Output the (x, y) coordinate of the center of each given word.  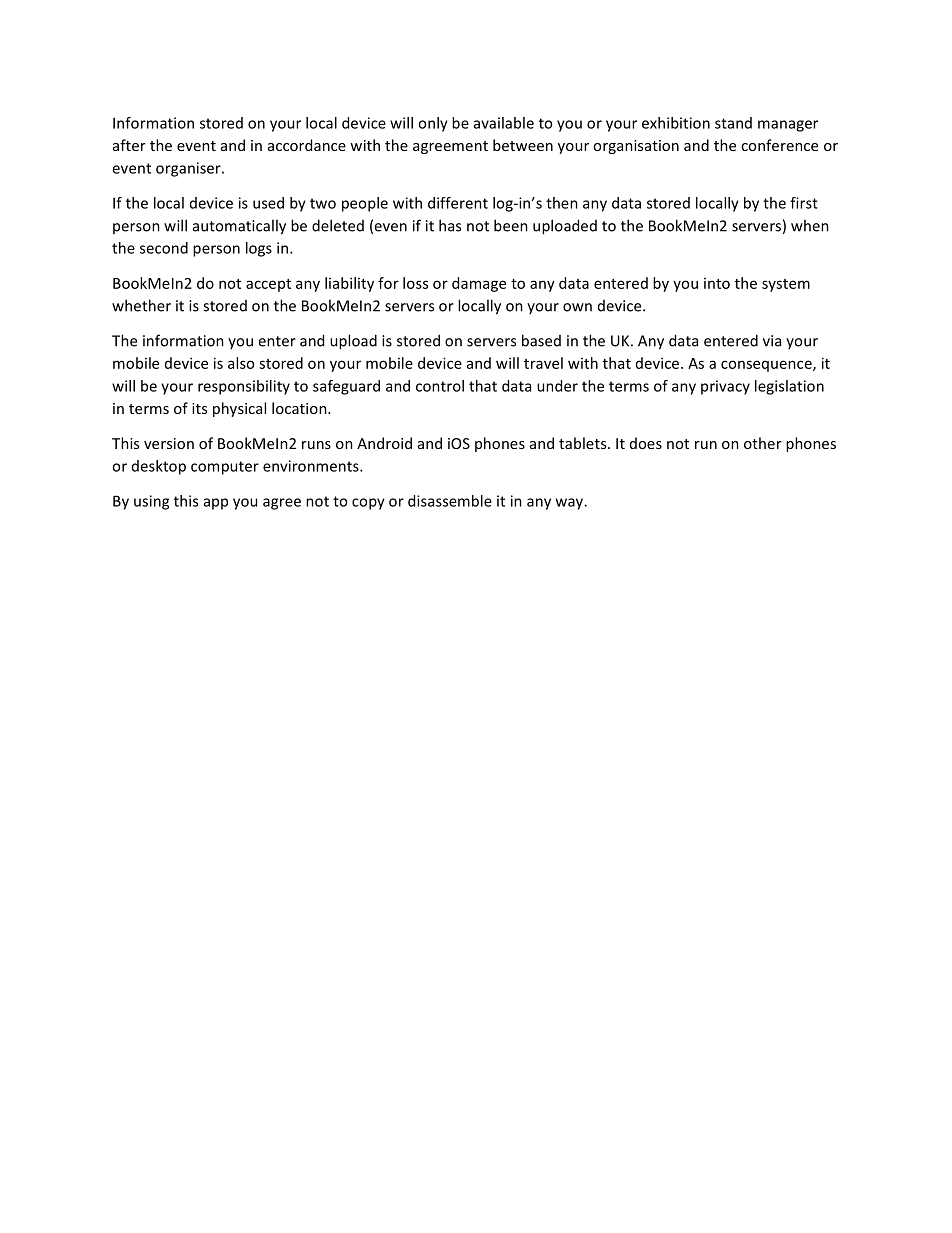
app (216, 504)
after (129, 145)
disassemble (450, 501)
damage (479, 284)
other (763, 443)
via (772, 341)
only (433, 124)
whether (141, 305)
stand (733, 123)
